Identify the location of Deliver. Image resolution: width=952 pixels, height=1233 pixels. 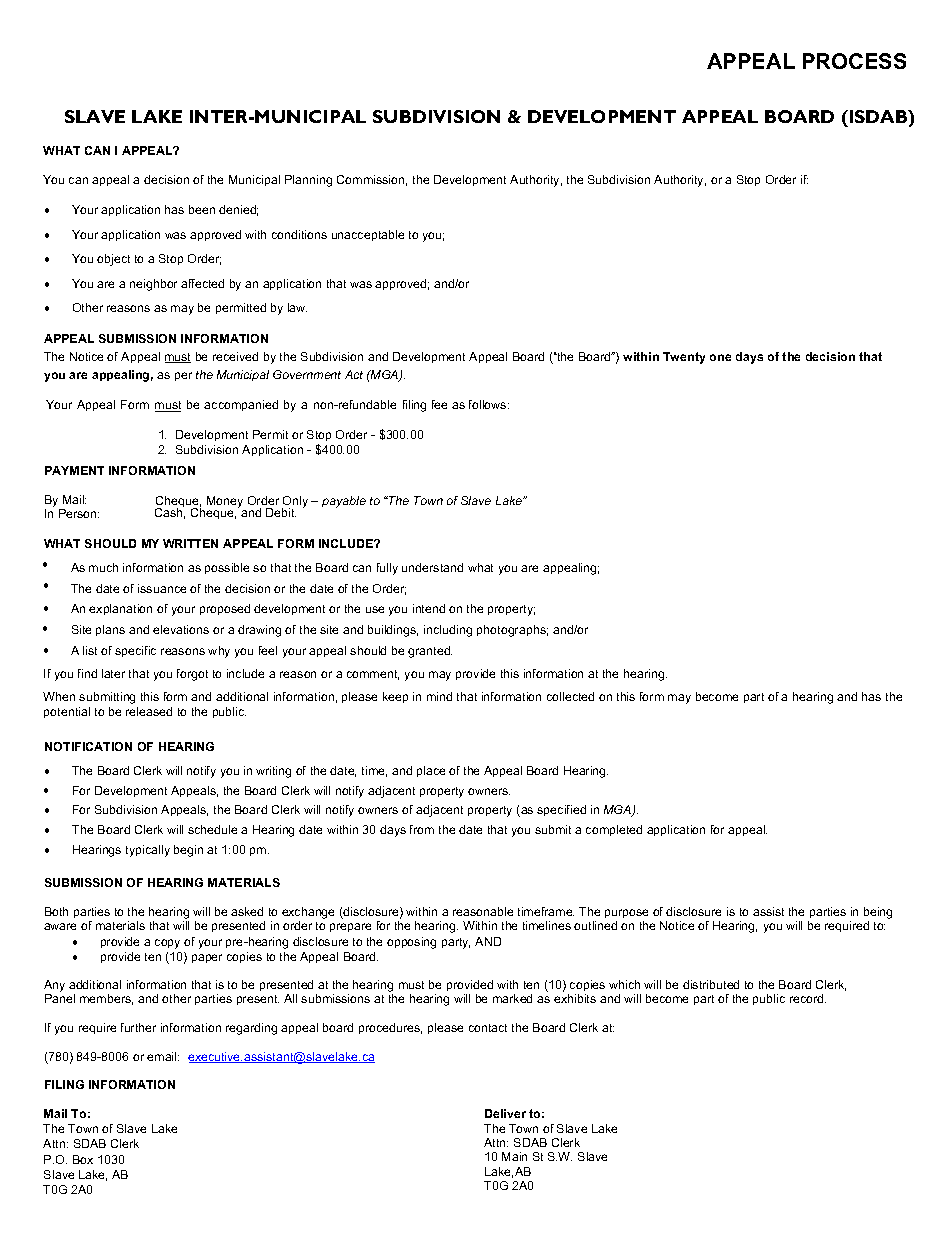
(505, 1113).
